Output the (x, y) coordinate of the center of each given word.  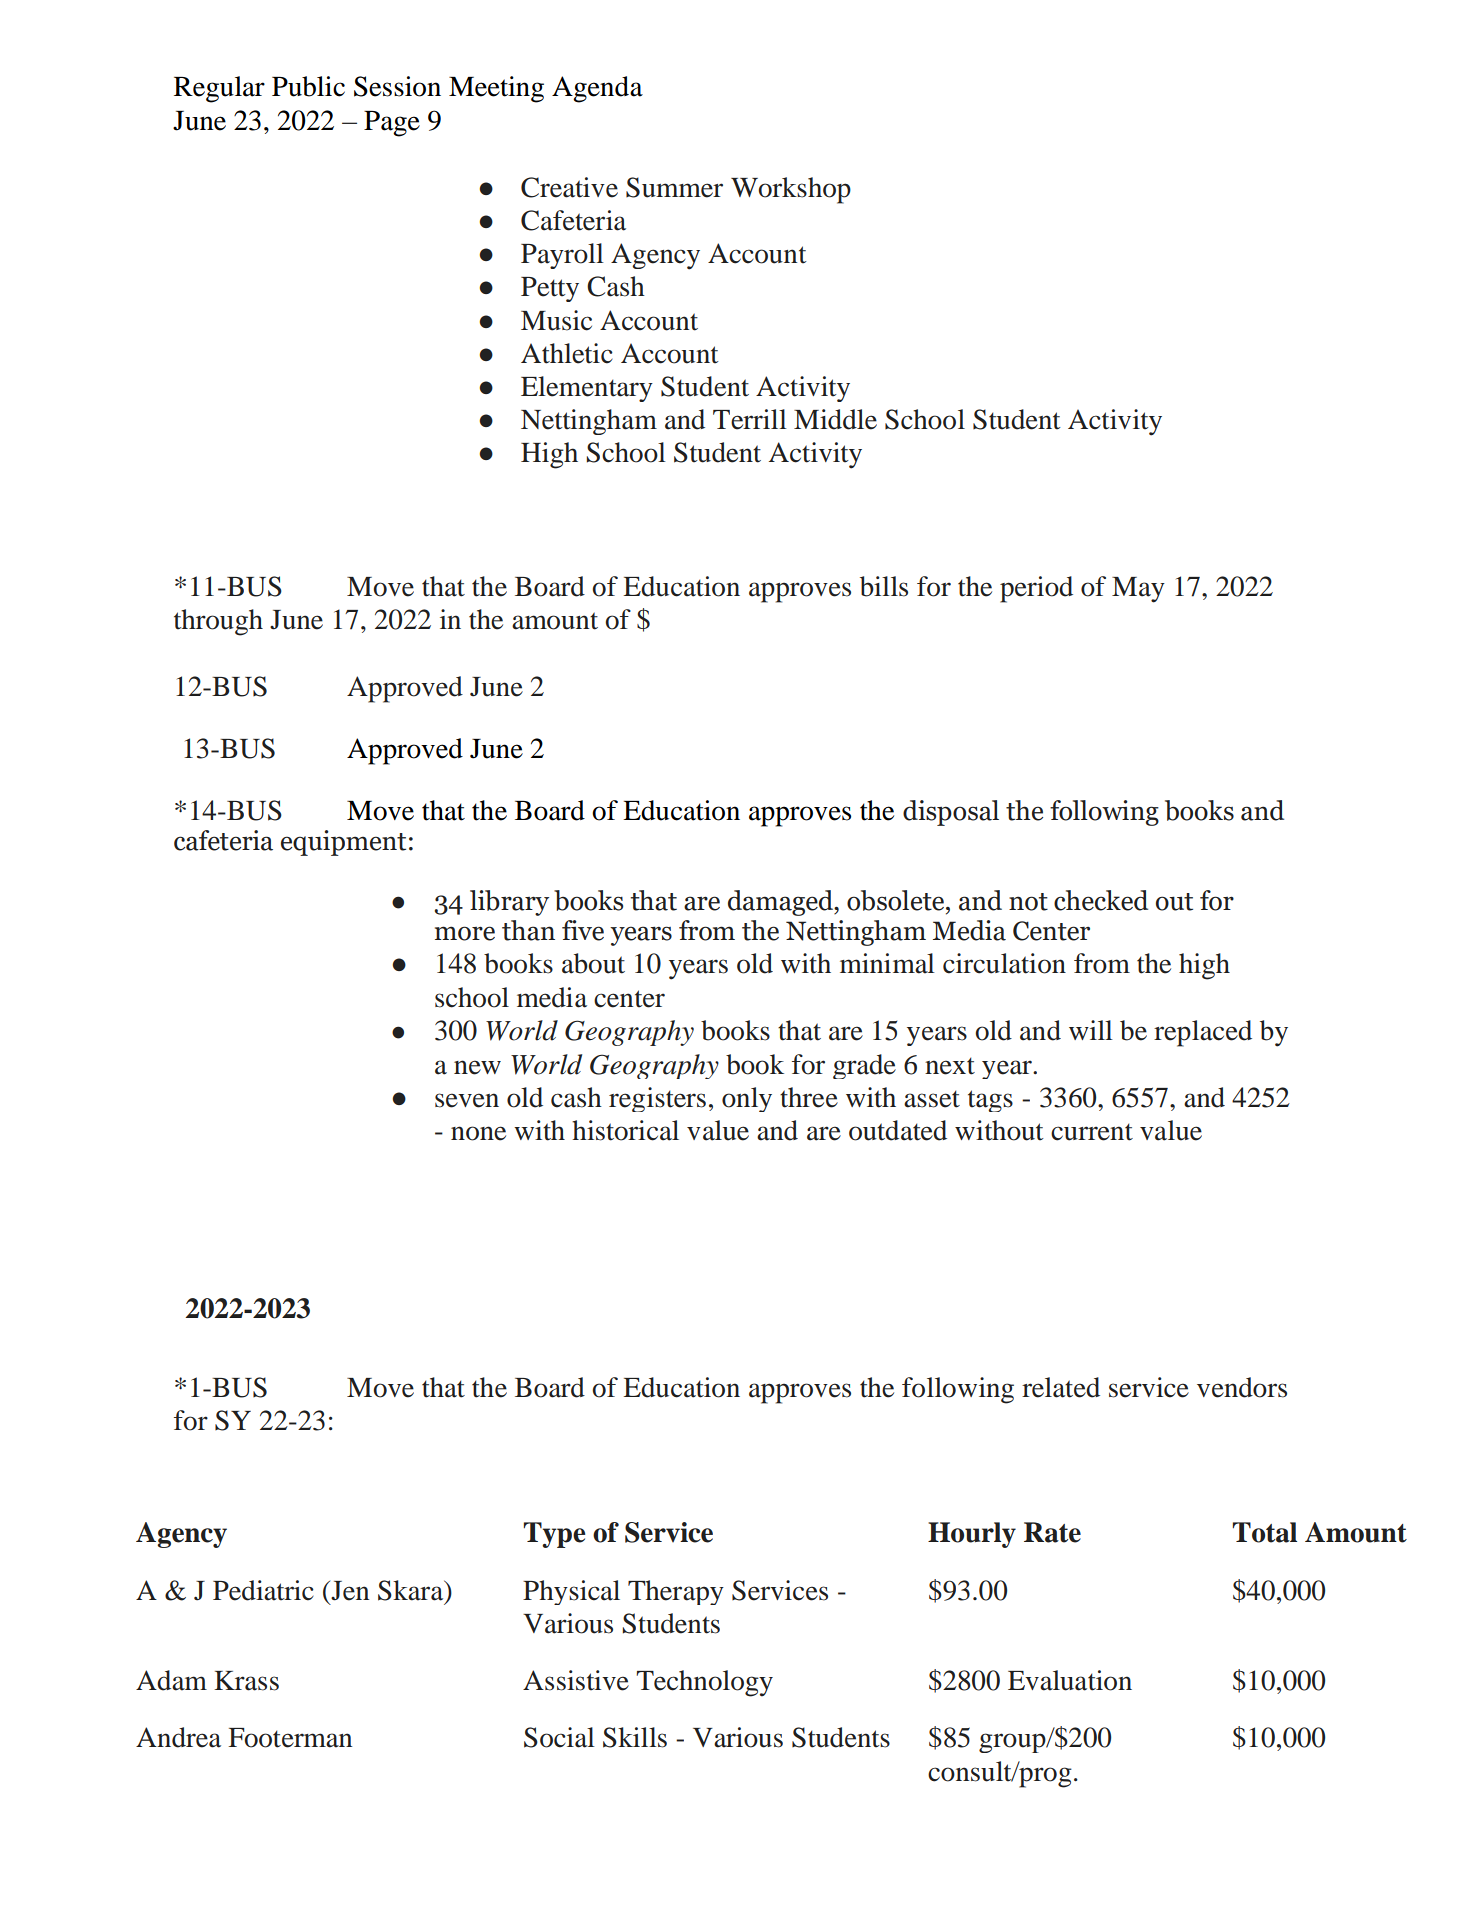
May (1138, 590)
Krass (246, 1681)
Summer (674, 187)
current (1092, 1132)
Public (308, 86)
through (218, 622)
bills (884, 586)
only (747, 1099)
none (478, 1133)
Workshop (791, 190)
